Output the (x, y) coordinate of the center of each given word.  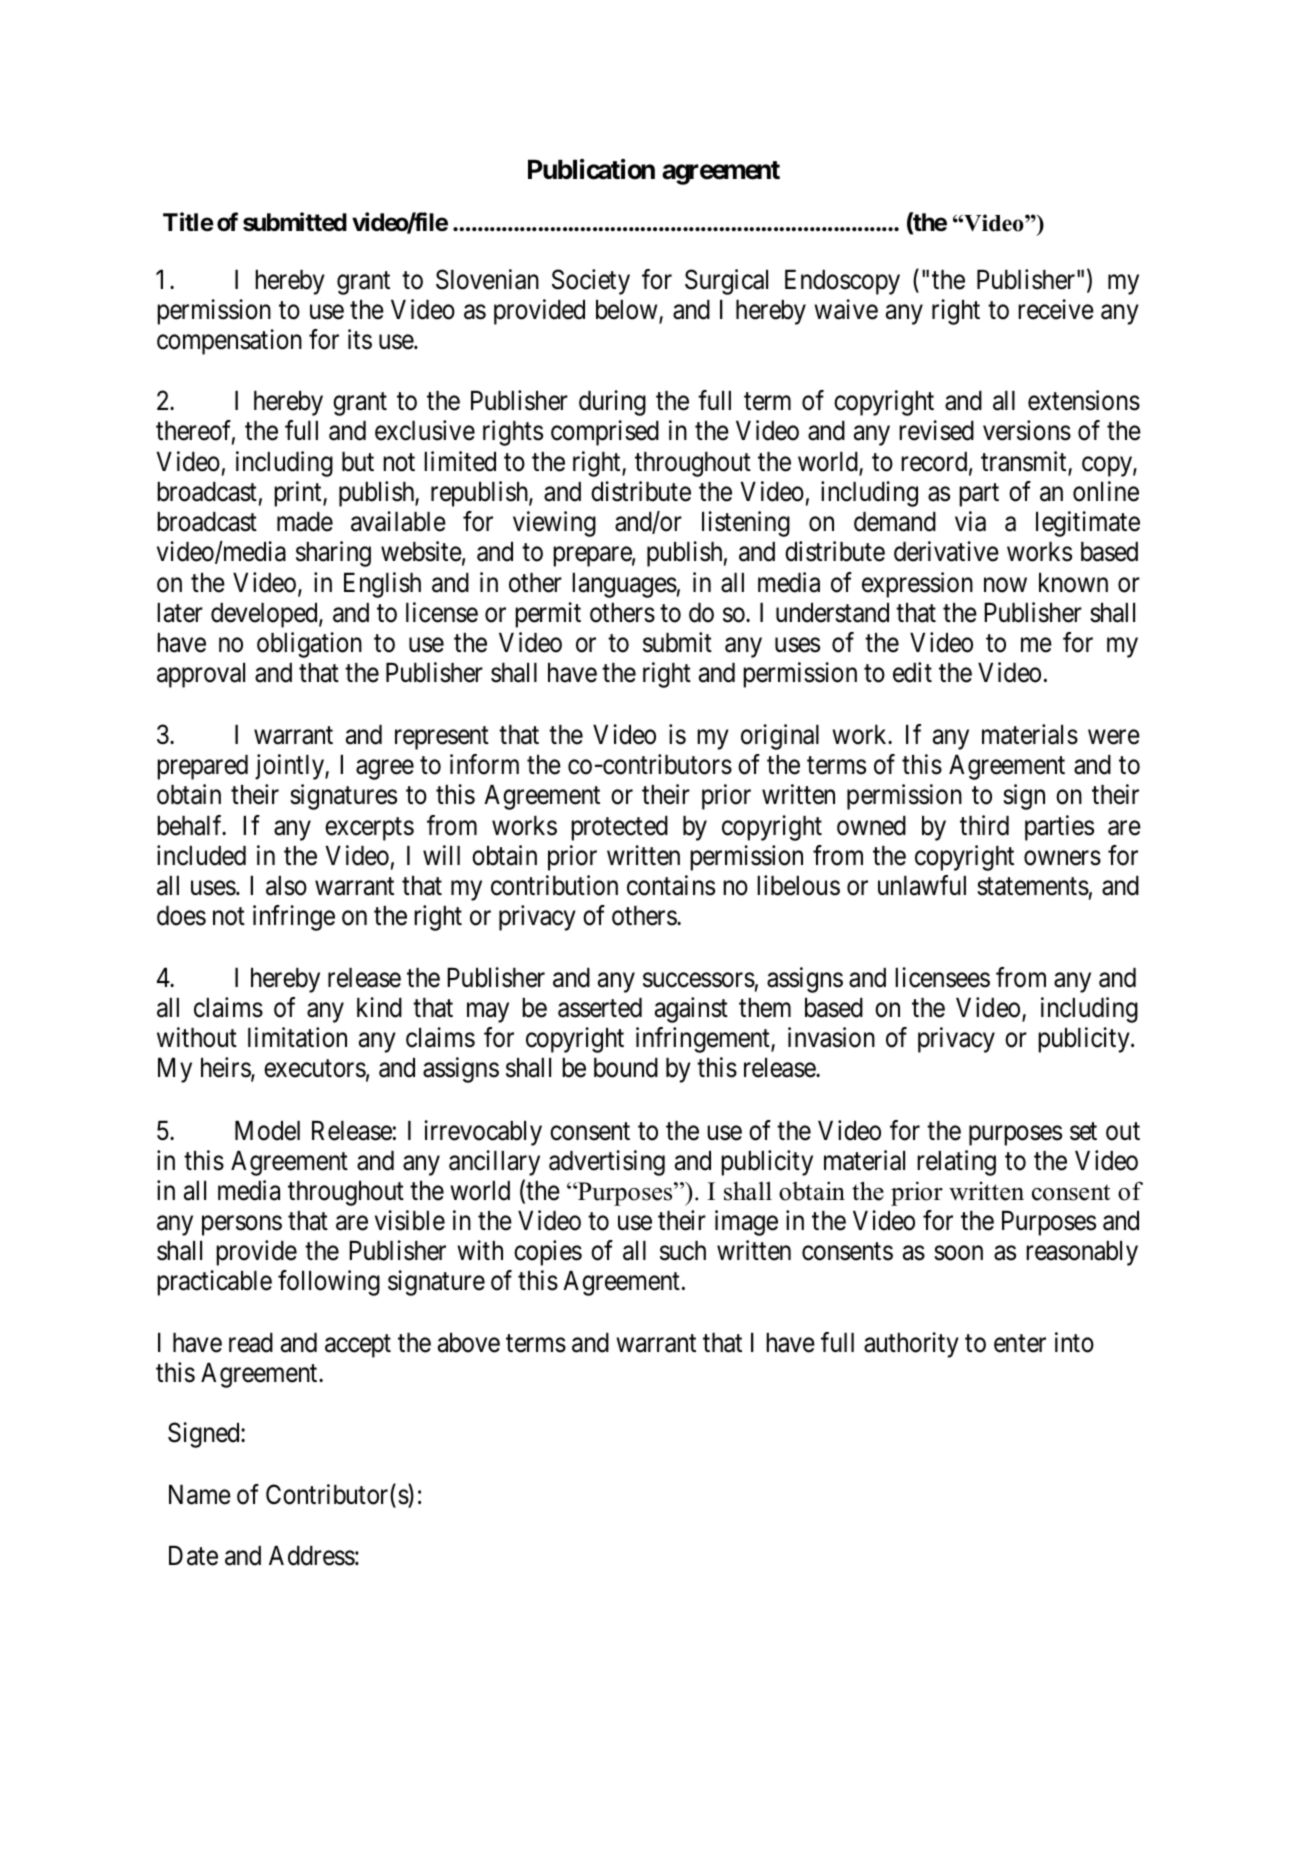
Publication (591, 169)
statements (1033, 886)
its (360, 339)
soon (958, 1253)
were (1114, 737)
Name (200, 1495)
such (683, 1251)
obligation (309, 645)
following (329, 1283)
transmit (1025, 462)
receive (1056, 309)
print (299, 494)
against (691, 1010)
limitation (297, 1037)
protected (619, 828)
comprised (605, 433)
